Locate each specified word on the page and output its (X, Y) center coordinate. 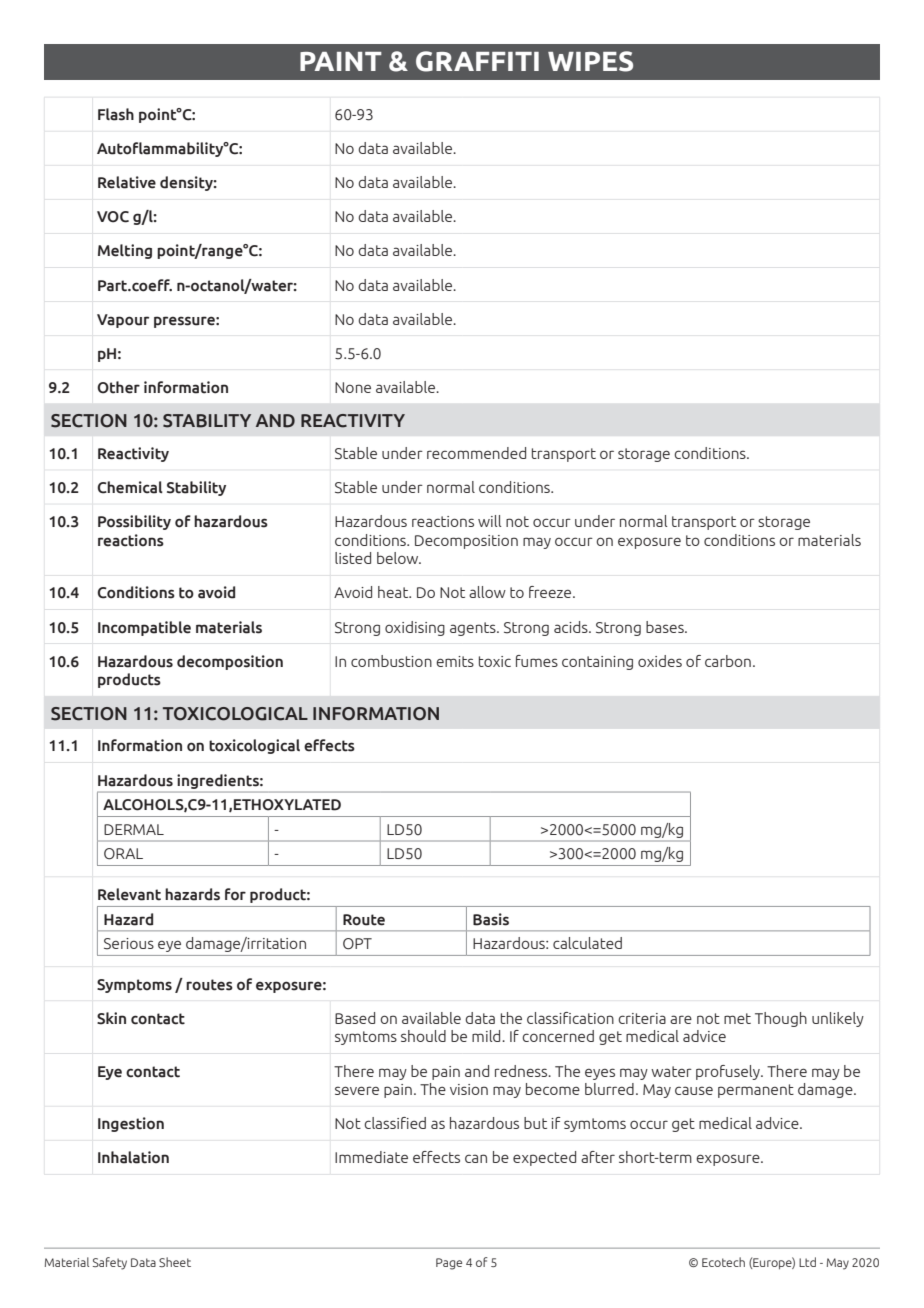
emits (455, 661)
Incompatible (144, 628)
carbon (728, 661)
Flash (116, 114)
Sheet (175, 1262)
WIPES (590, 61)
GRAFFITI (477, 61)
